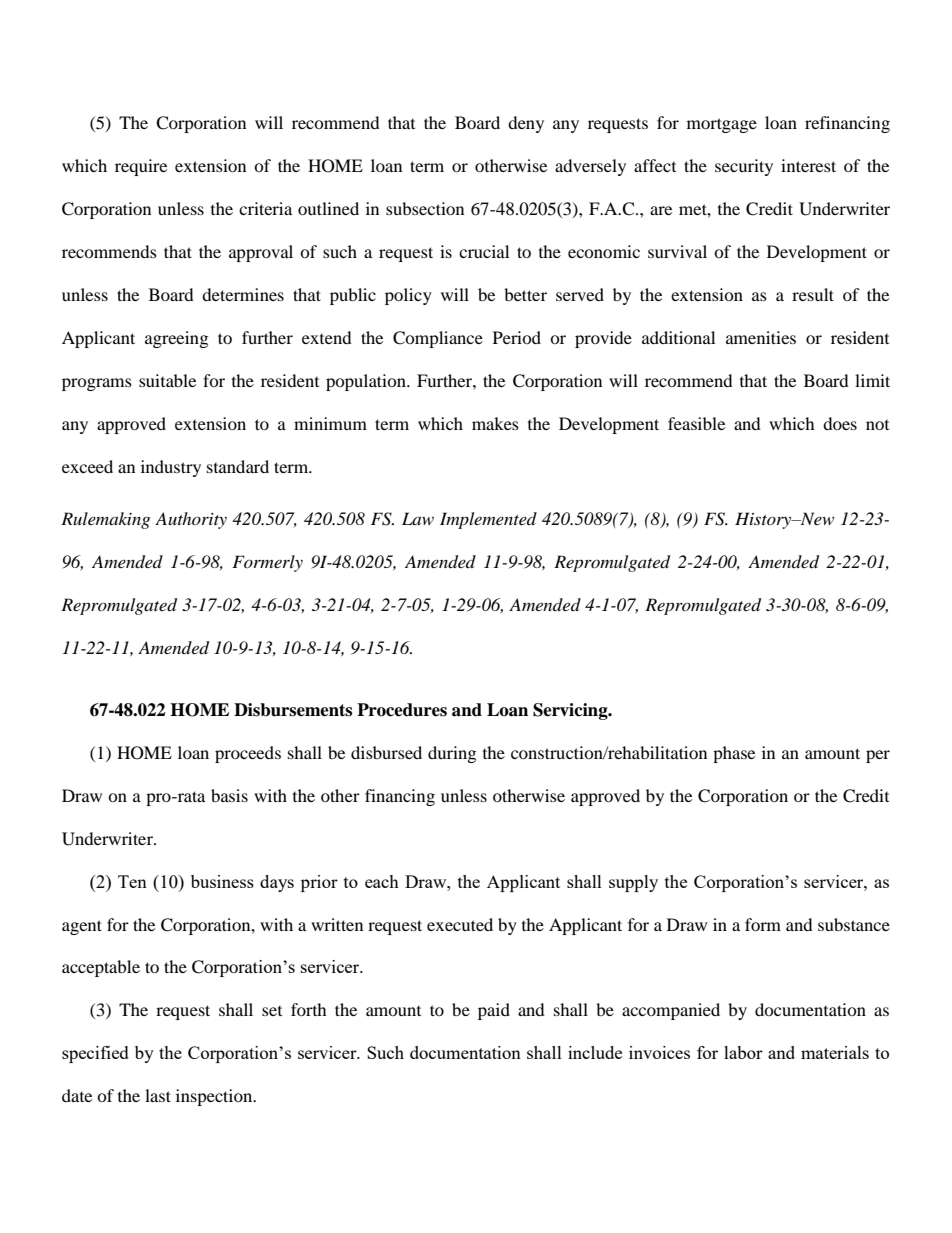 Image resolution: width=952 pixels, height=1233 pixels. Describe the element at coordinates (734, 754) in the document. I see `phase` at that location.
